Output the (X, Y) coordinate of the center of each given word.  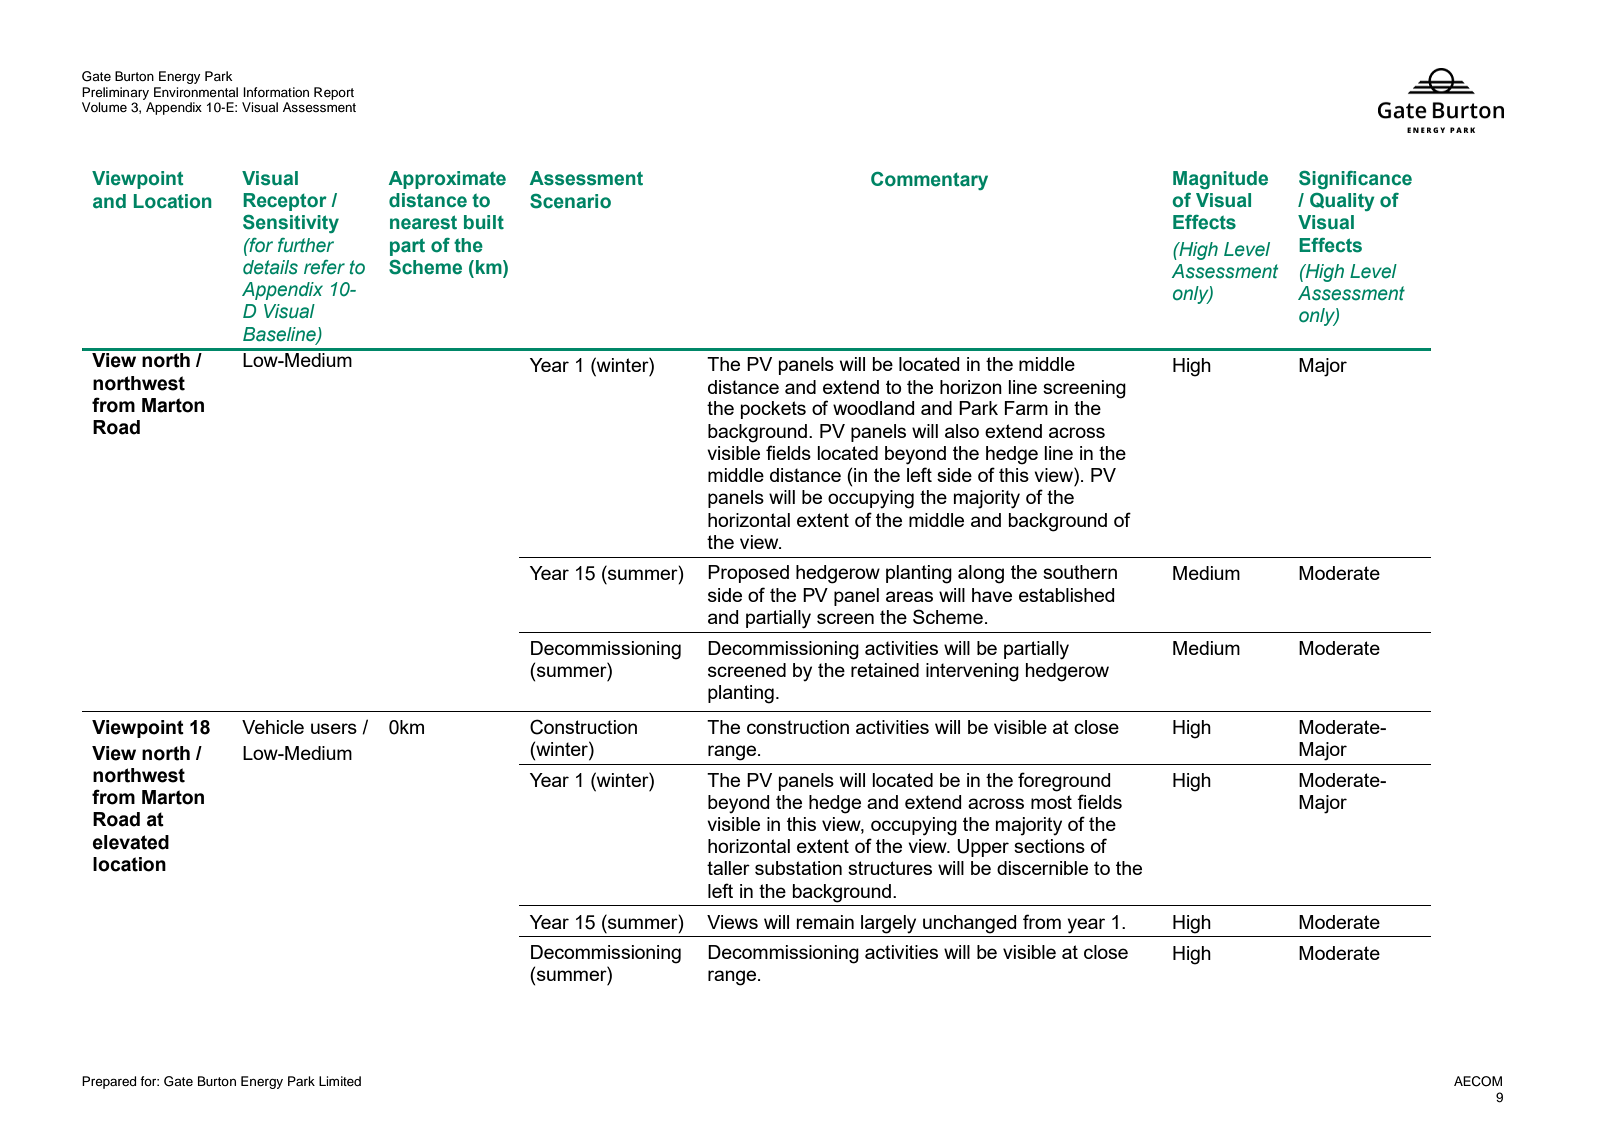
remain (825, 922)
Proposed (748, 574)
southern (1080, 572)
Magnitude (1220, 180)
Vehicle (273, 727)
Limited (340, 1081)
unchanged (970, 924)
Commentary (929, 181)
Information (276, 92)
